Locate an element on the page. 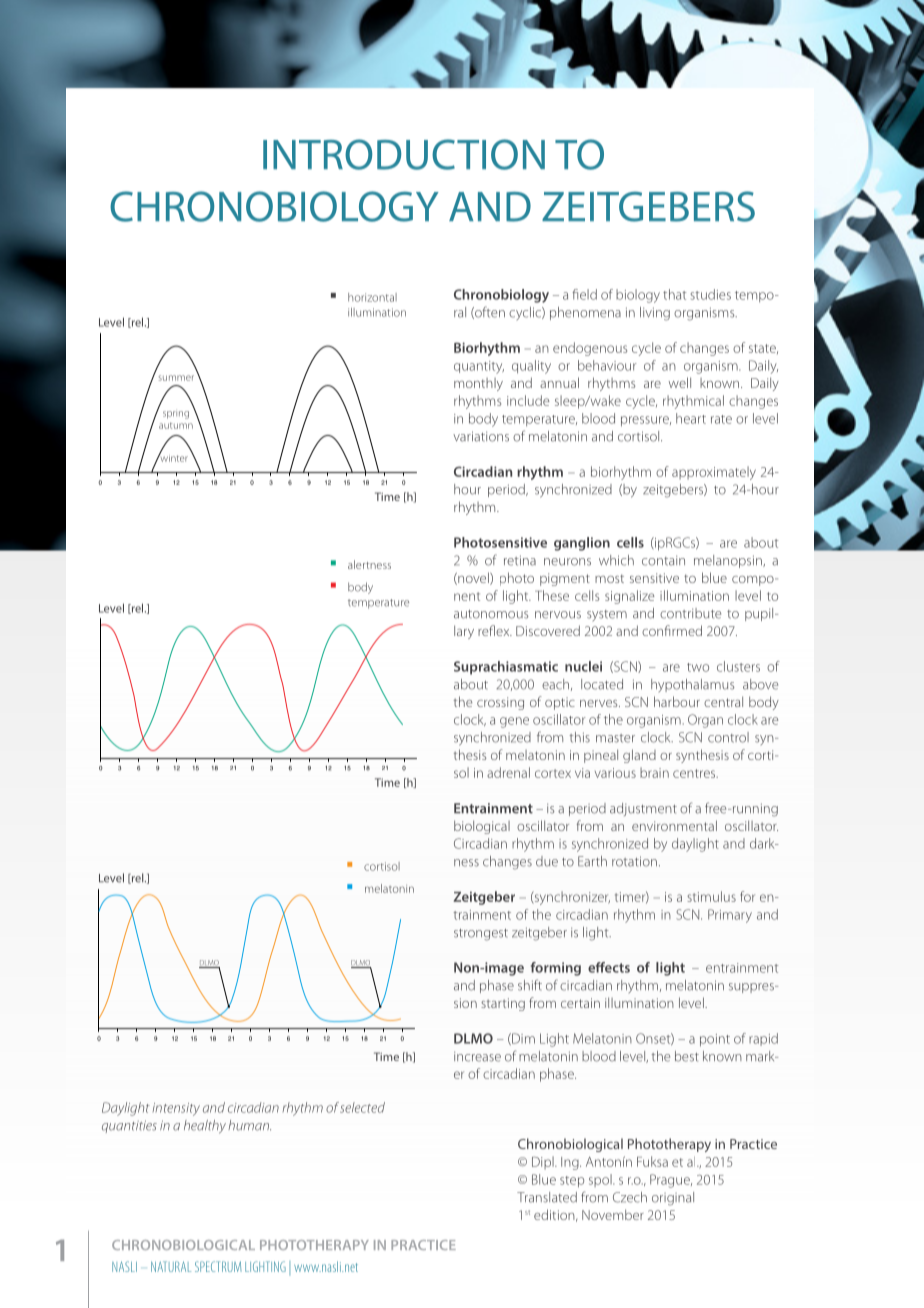  that is located at coordinates (674, 294).
